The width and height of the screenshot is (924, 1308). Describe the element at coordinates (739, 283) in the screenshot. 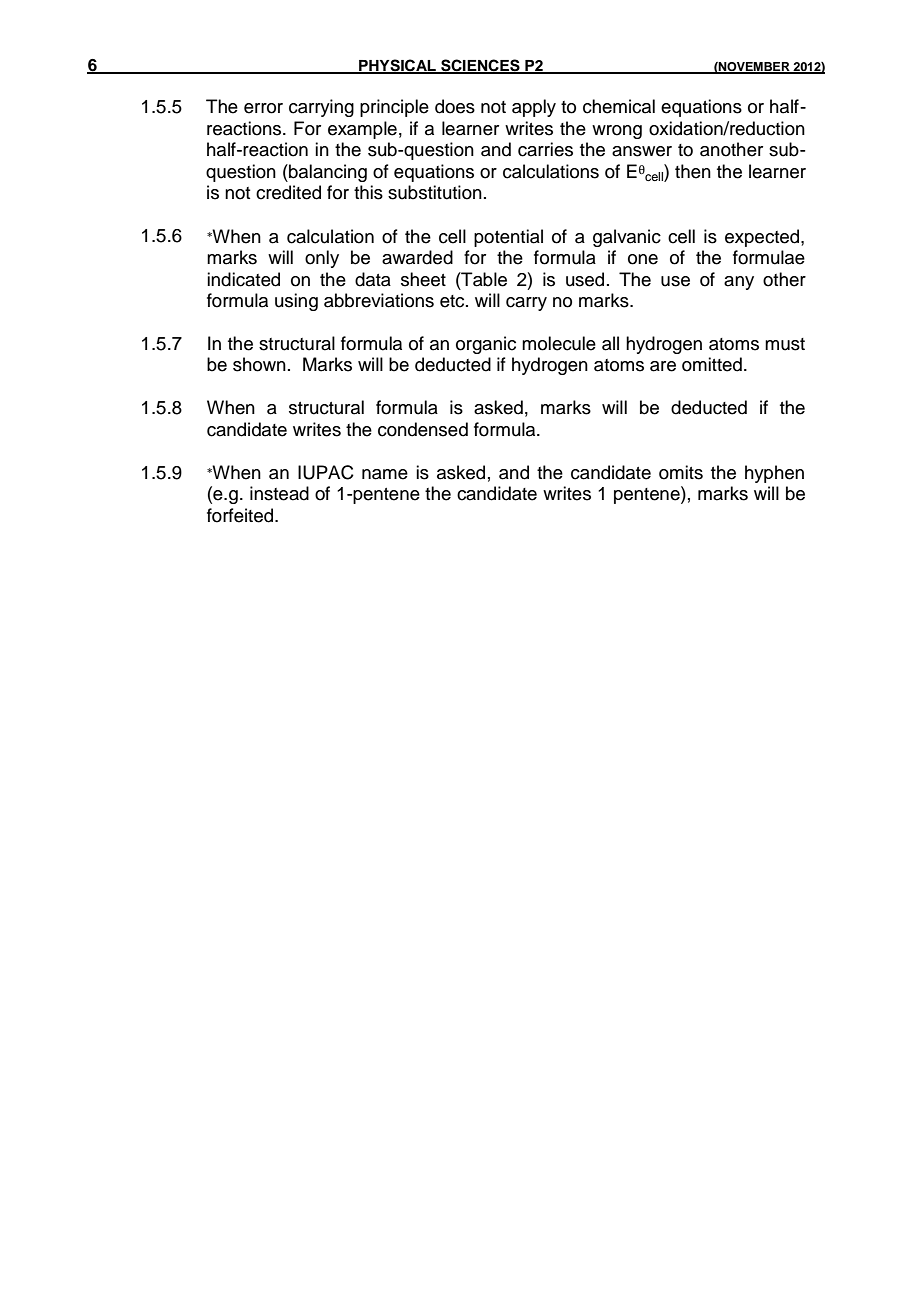

I see `any` at that location.
